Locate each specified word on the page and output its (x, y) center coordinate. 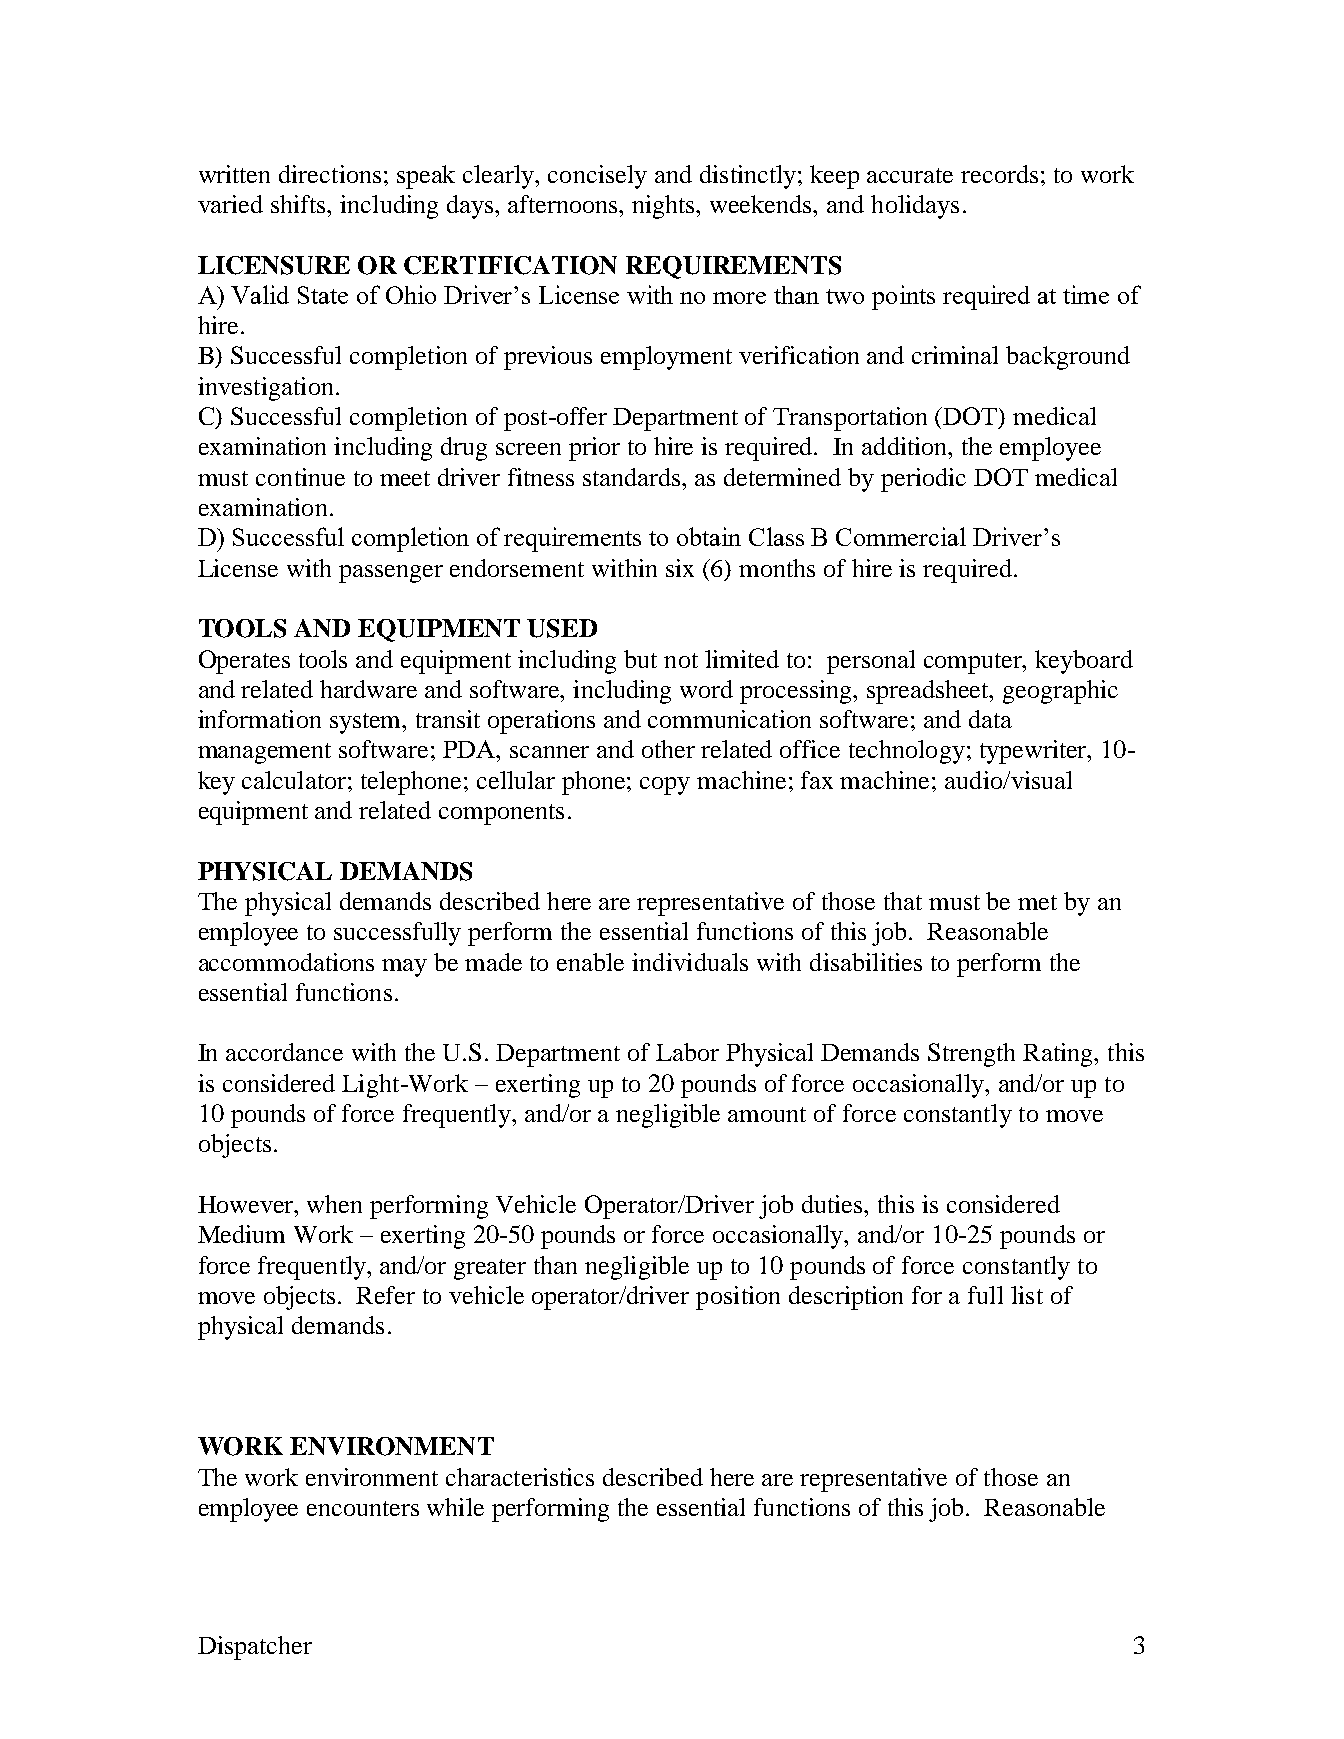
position (738, 1298)
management (264, 753)
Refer (385, 1295)
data (990, 719)
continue (300, 477)
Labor (687, 1052)
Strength (971, 1055)
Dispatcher (255, 1648)
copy (665, 786)
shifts (299, 204)
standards (633, 477)
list (1027, 1295)
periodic (923, 480)
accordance (284, 1052)
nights (665, 207)
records (999, 174)
